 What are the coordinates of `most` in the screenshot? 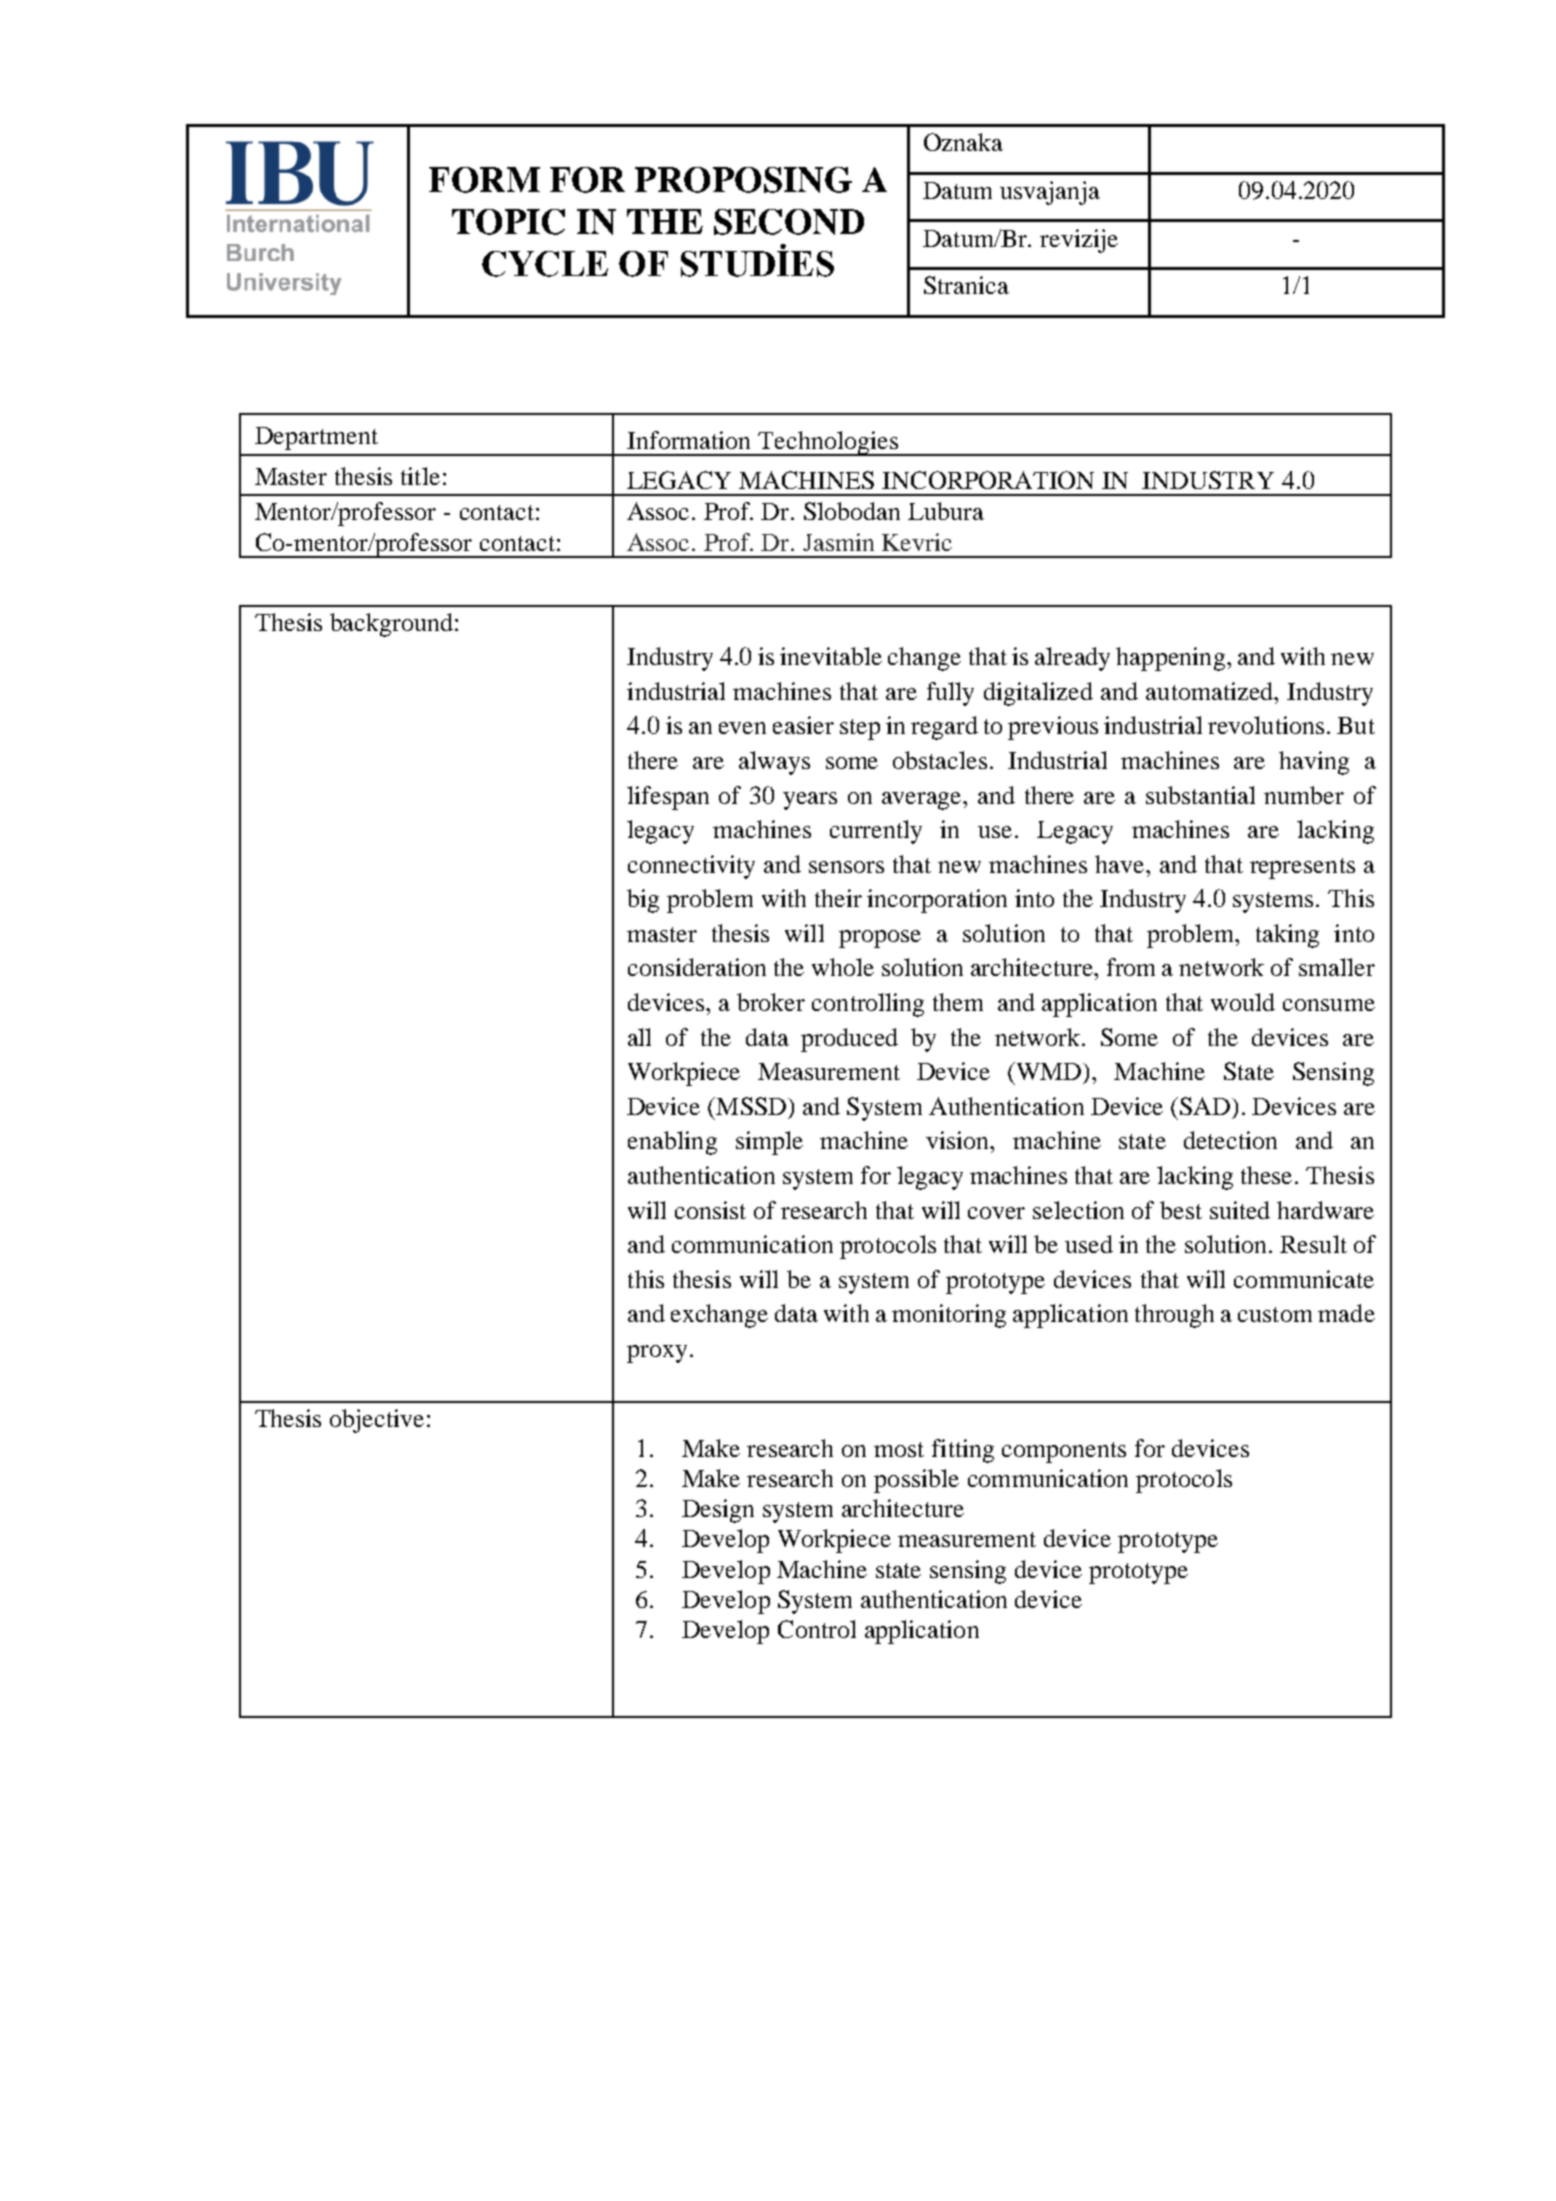 It's located at (899, 1449).
